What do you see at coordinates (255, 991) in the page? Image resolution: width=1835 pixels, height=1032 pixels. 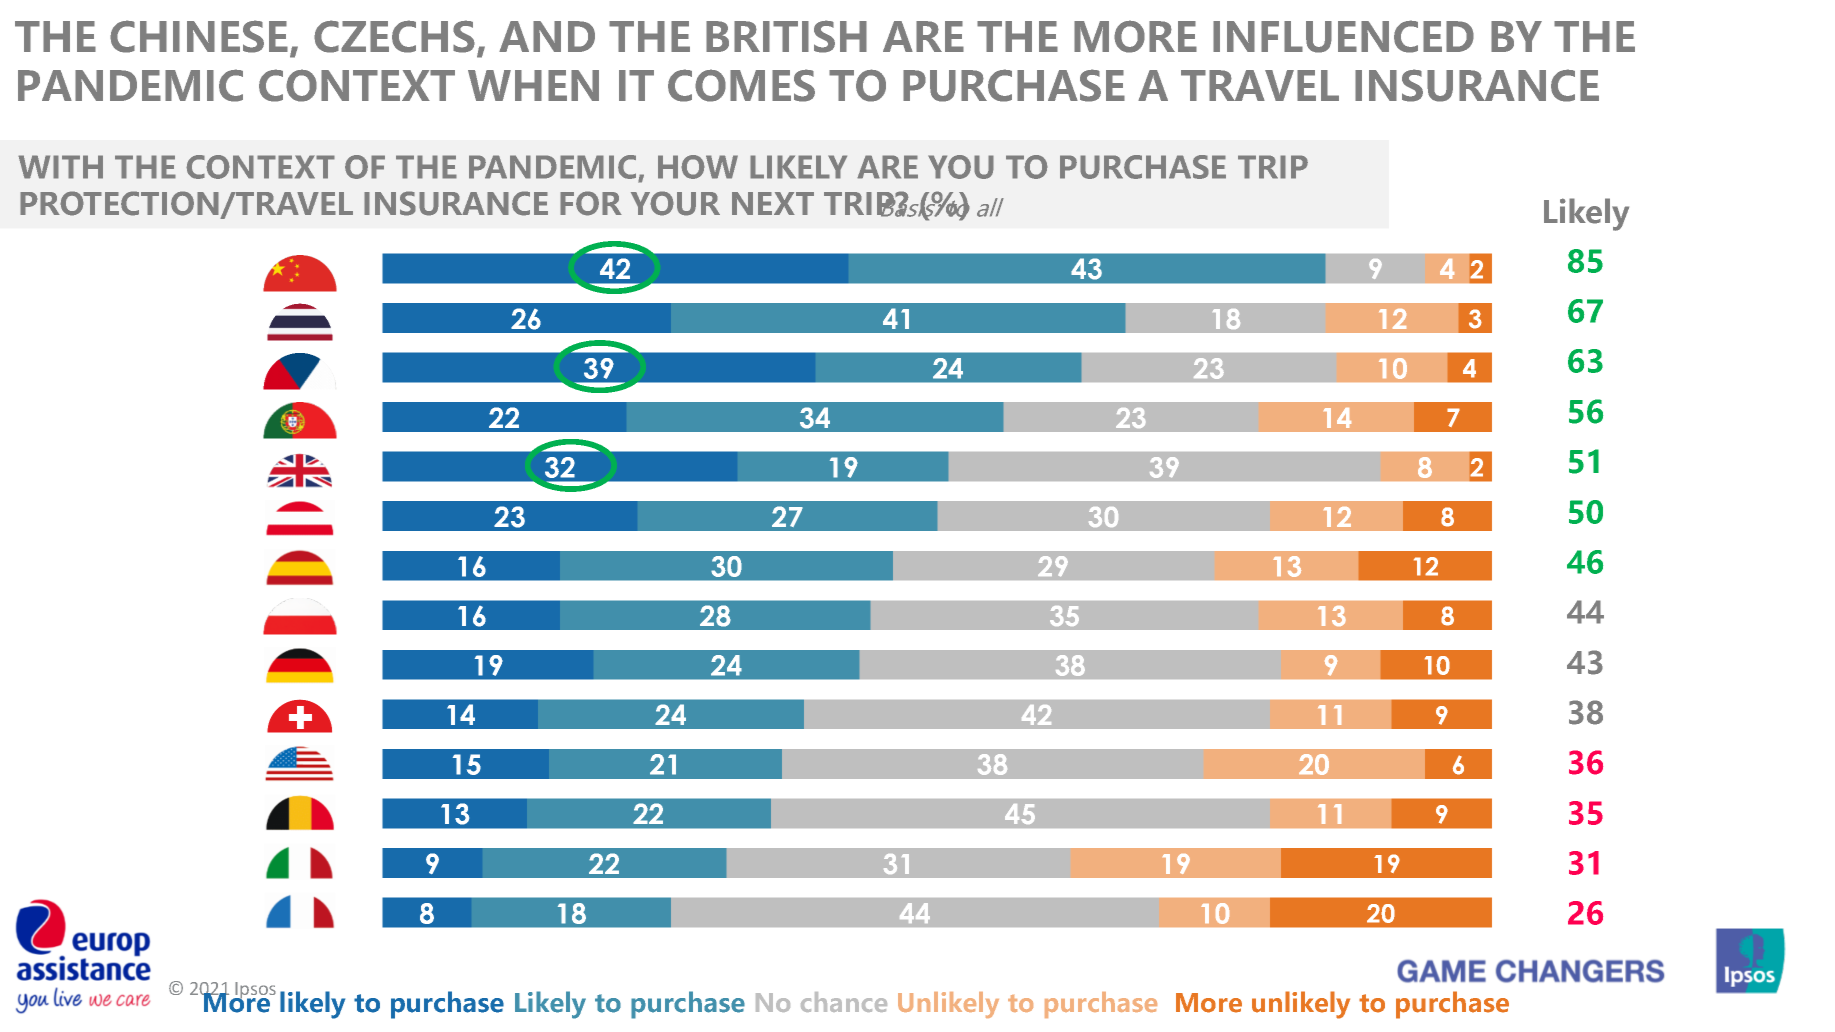 I see `Ipsos` at bounding box center [255, 991].
